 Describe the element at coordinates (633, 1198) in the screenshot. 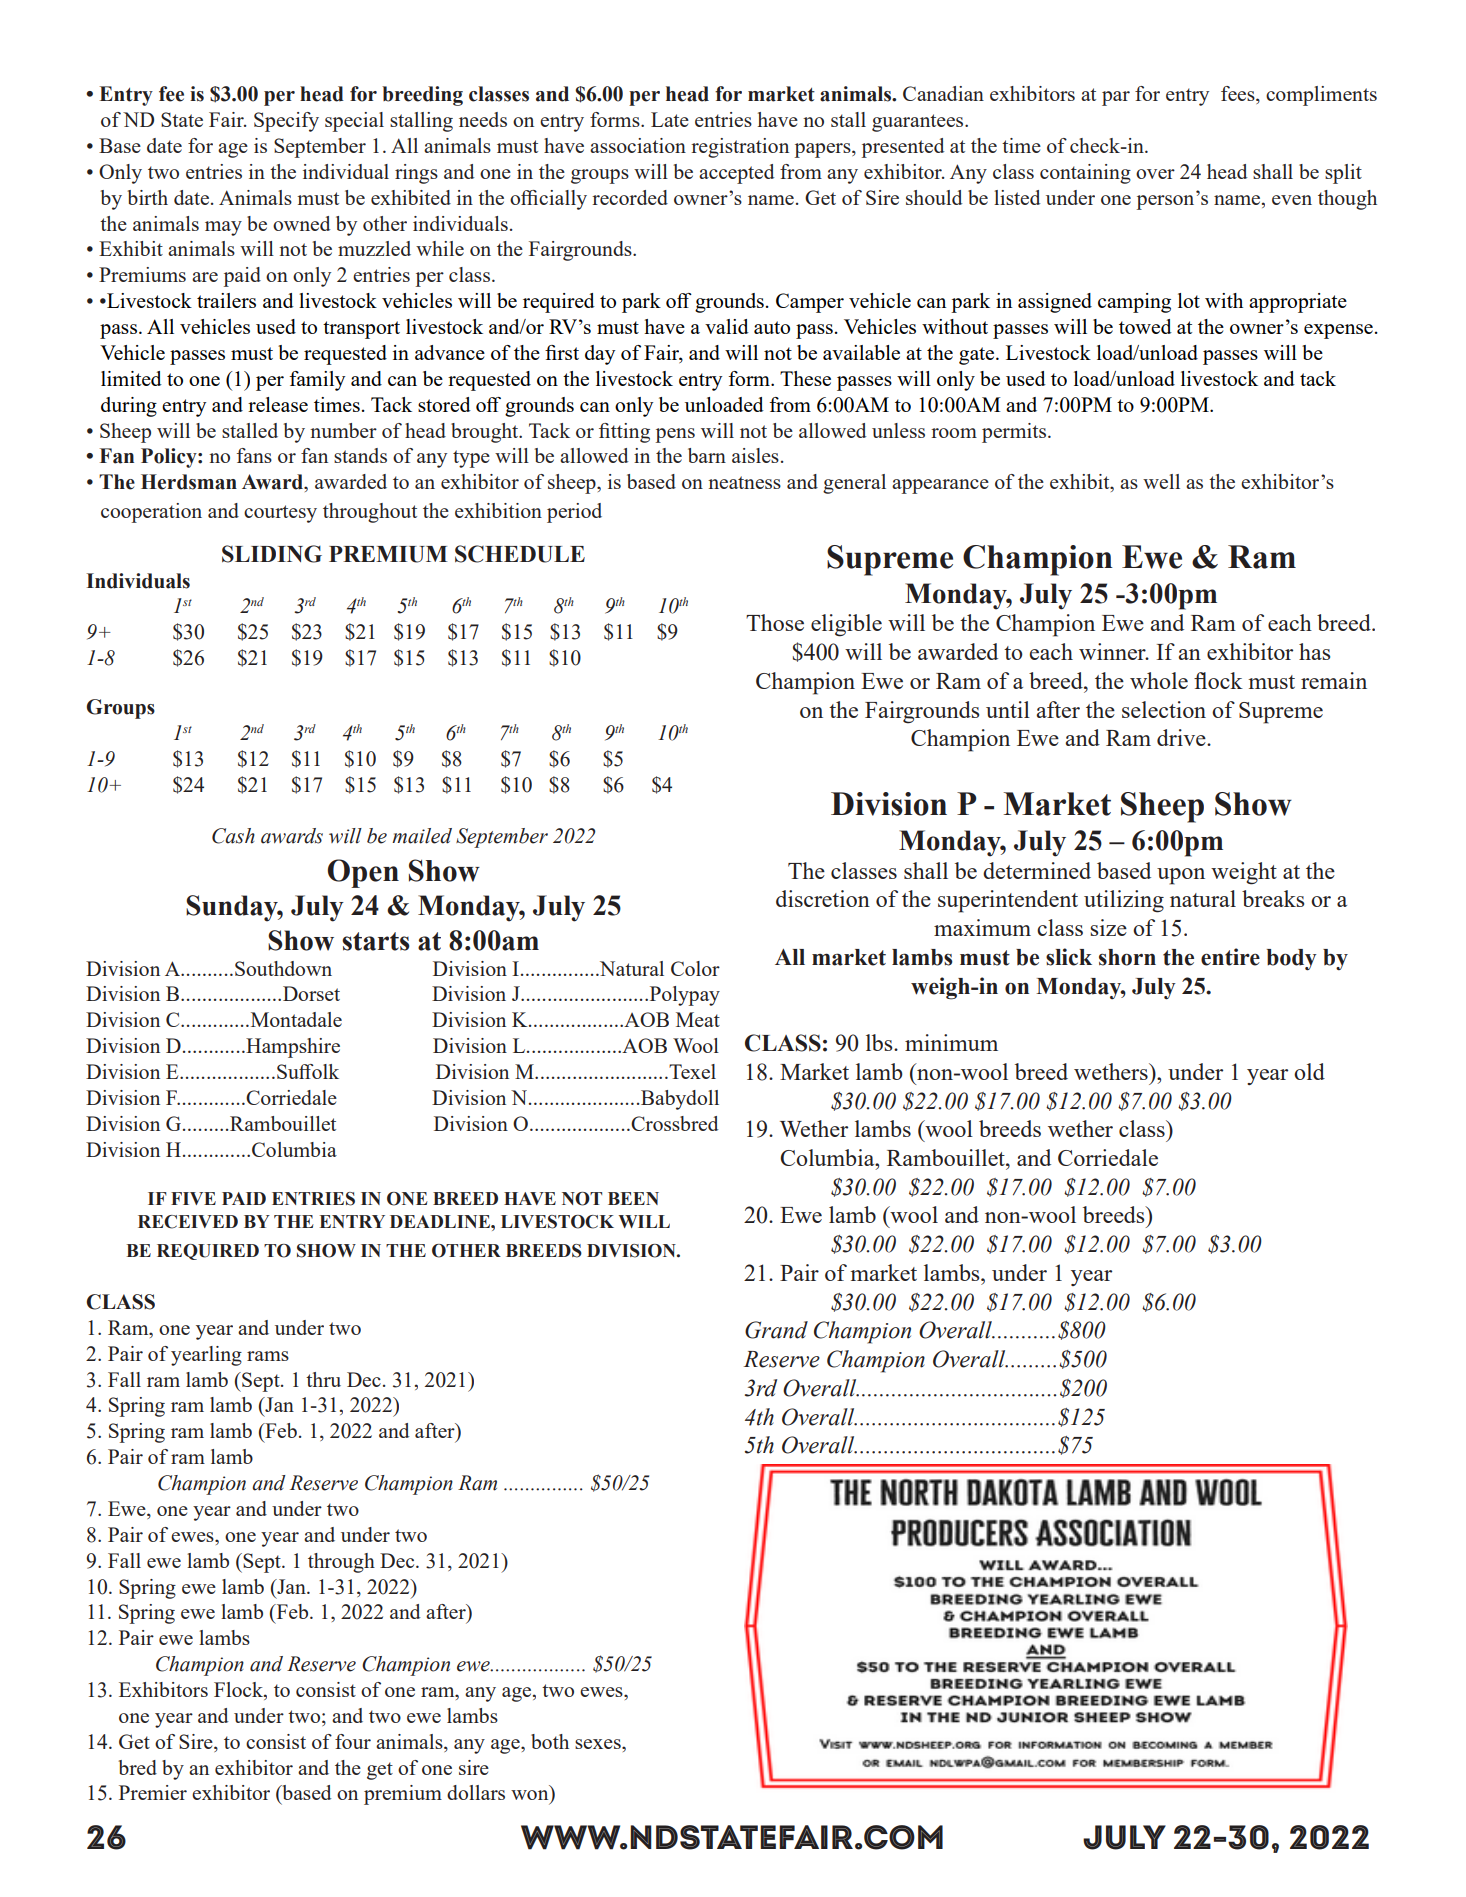

I see `BEEN` at that location.
